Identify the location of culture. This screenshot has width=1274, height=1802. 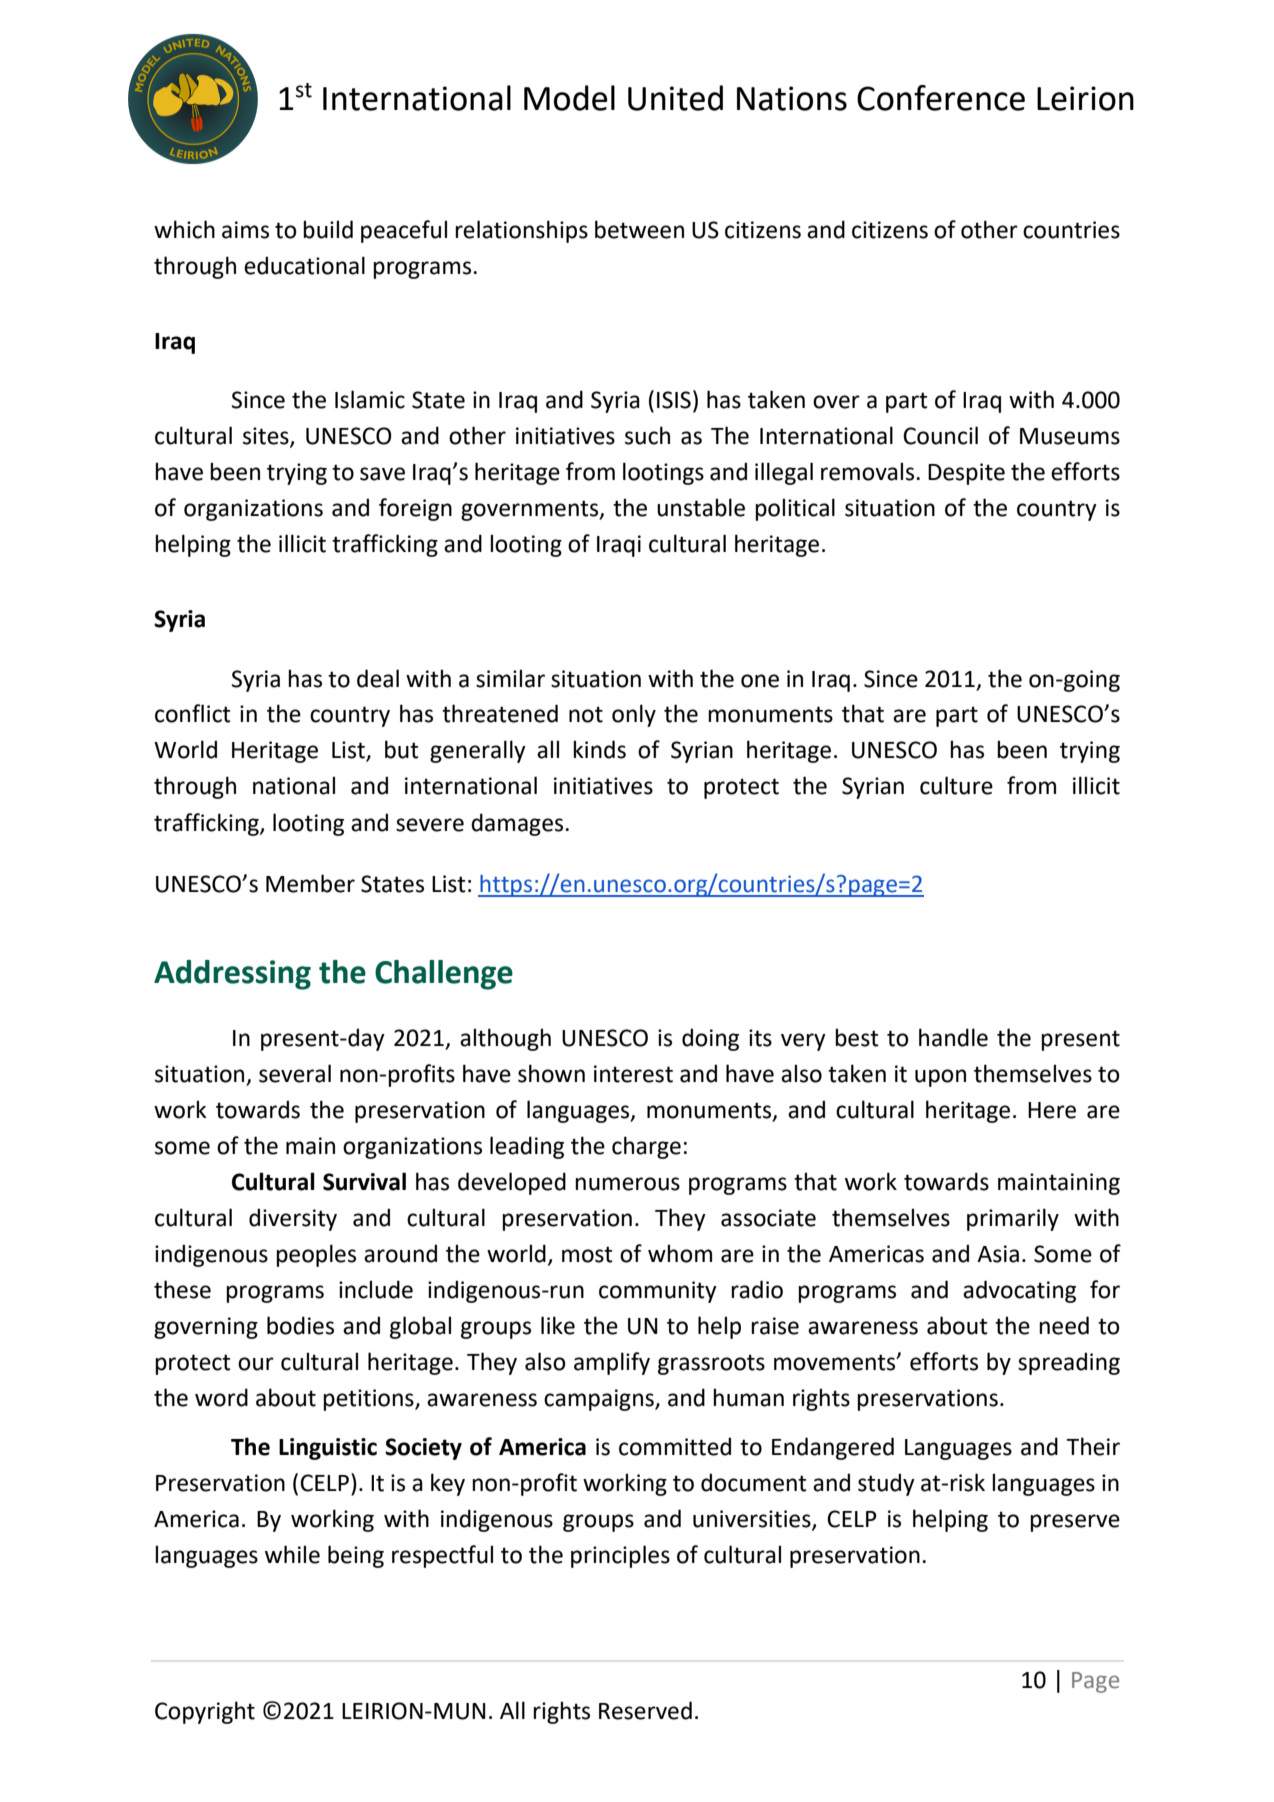
(956, 785).
